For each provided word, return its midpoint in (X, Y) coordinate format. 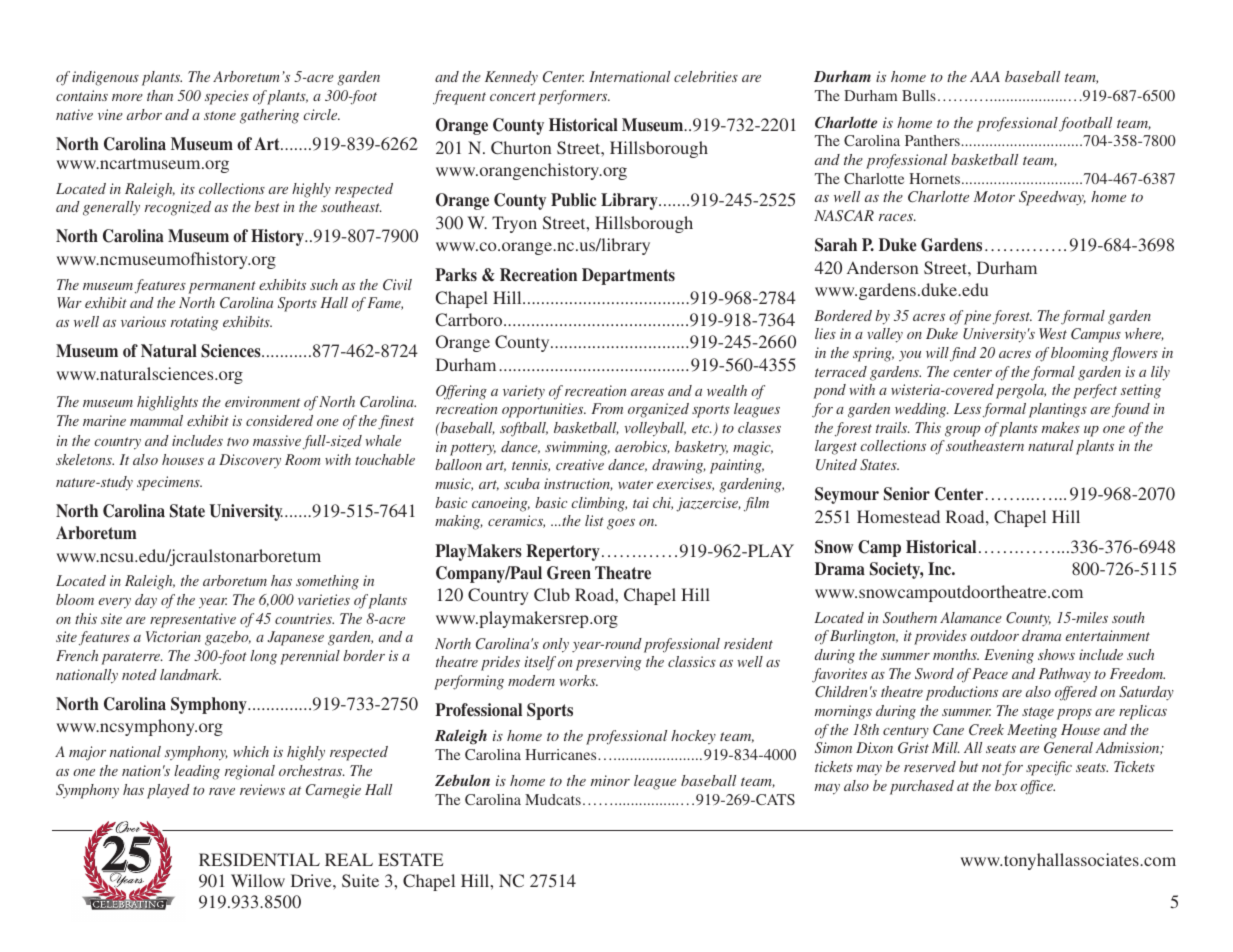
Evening (1009, 656)
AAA (985, 76)
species (227, 97)
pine (977, 317)
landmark (190, 674)
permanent (222, 287)
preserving (608, 663)
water (635, 484)
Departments (628, 276)
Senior (907, 494)
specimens (169, 483)
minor (610, 780)
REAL (349, 859)
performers (574, 97)
